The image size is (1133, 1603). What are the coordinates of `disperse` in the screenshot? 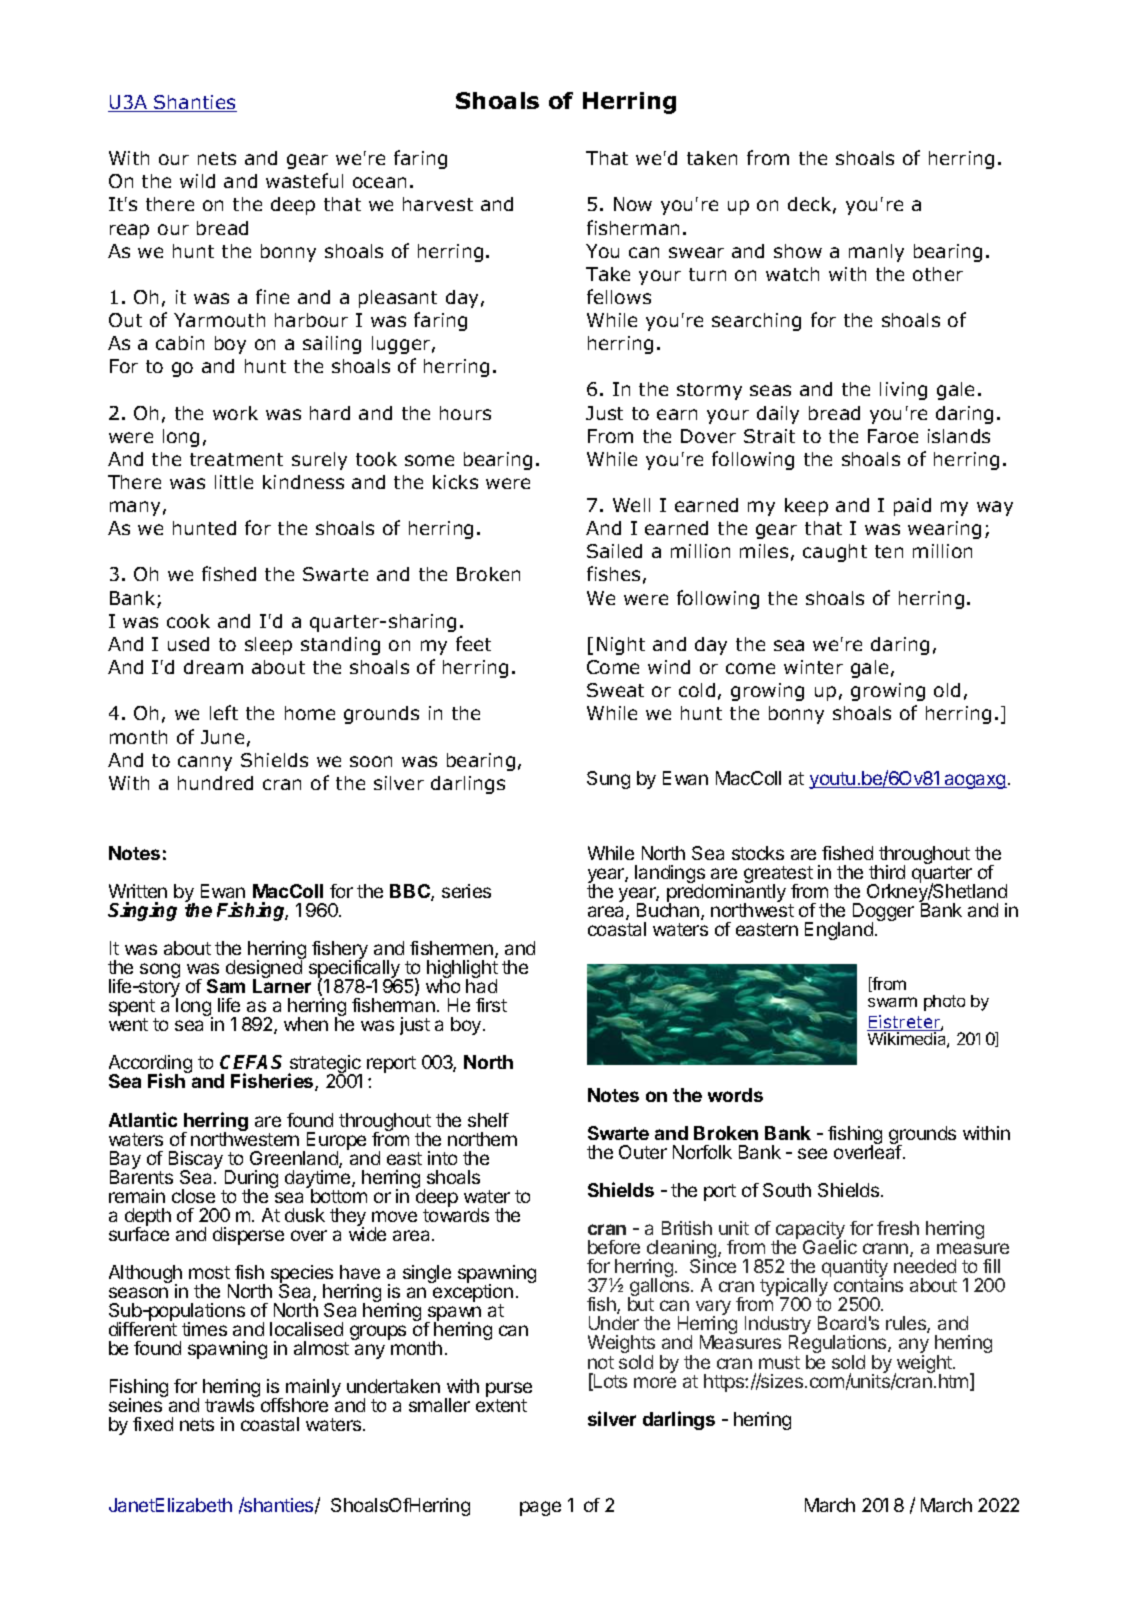 It's located at (248, 1236).
